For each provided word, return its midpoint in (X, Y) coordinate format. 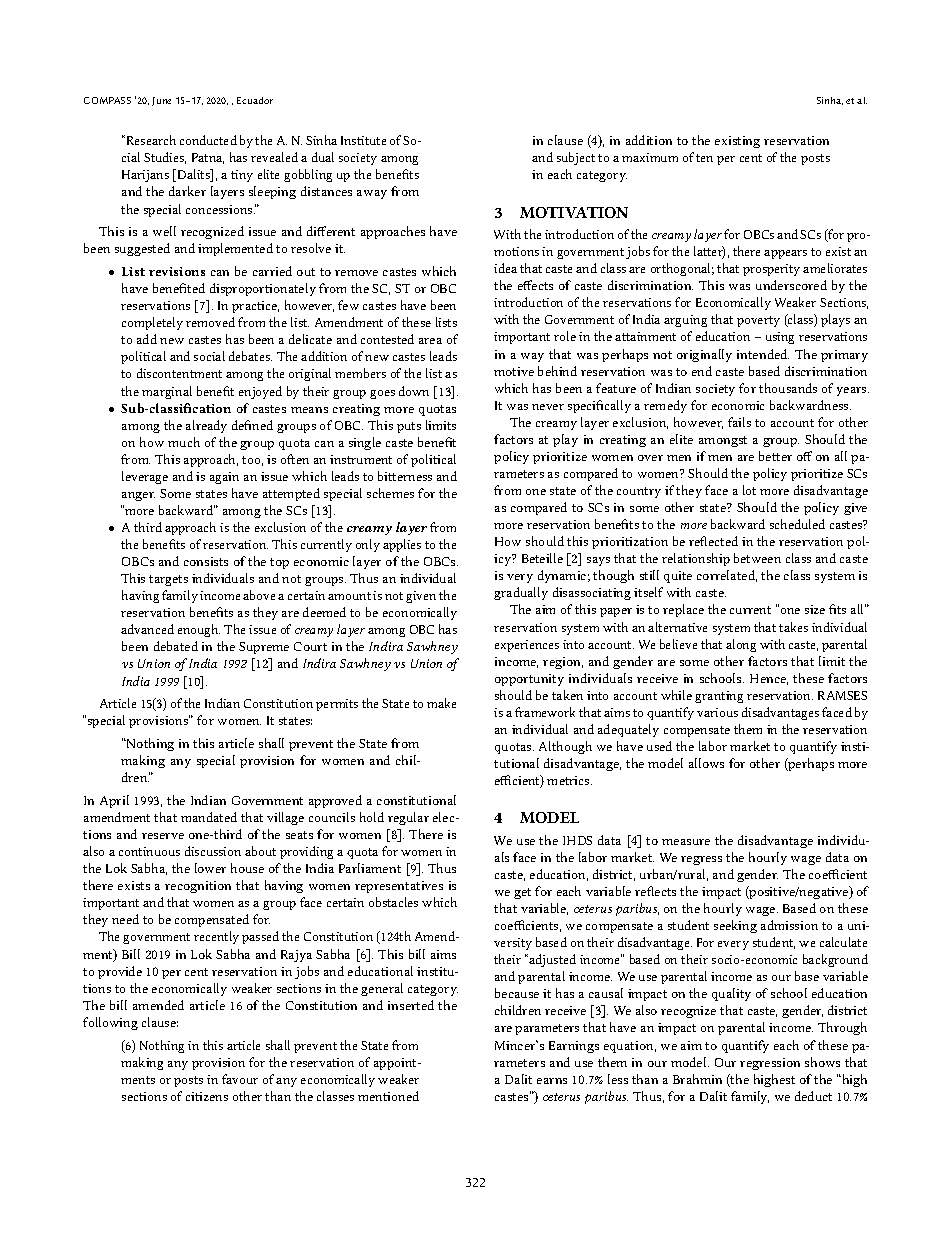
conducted (208, 140)
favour (240, 1079)
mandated (209, 817)
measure (686, 842)
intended (763, 354)
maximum (650, 157)
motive (514, 371)
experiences (527, 646)
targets (168, 580)
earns (552, 1081)
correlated (727, 576)
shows (822, 1062)
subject (576, 158)
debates (250, 356)
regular (408, 818)
